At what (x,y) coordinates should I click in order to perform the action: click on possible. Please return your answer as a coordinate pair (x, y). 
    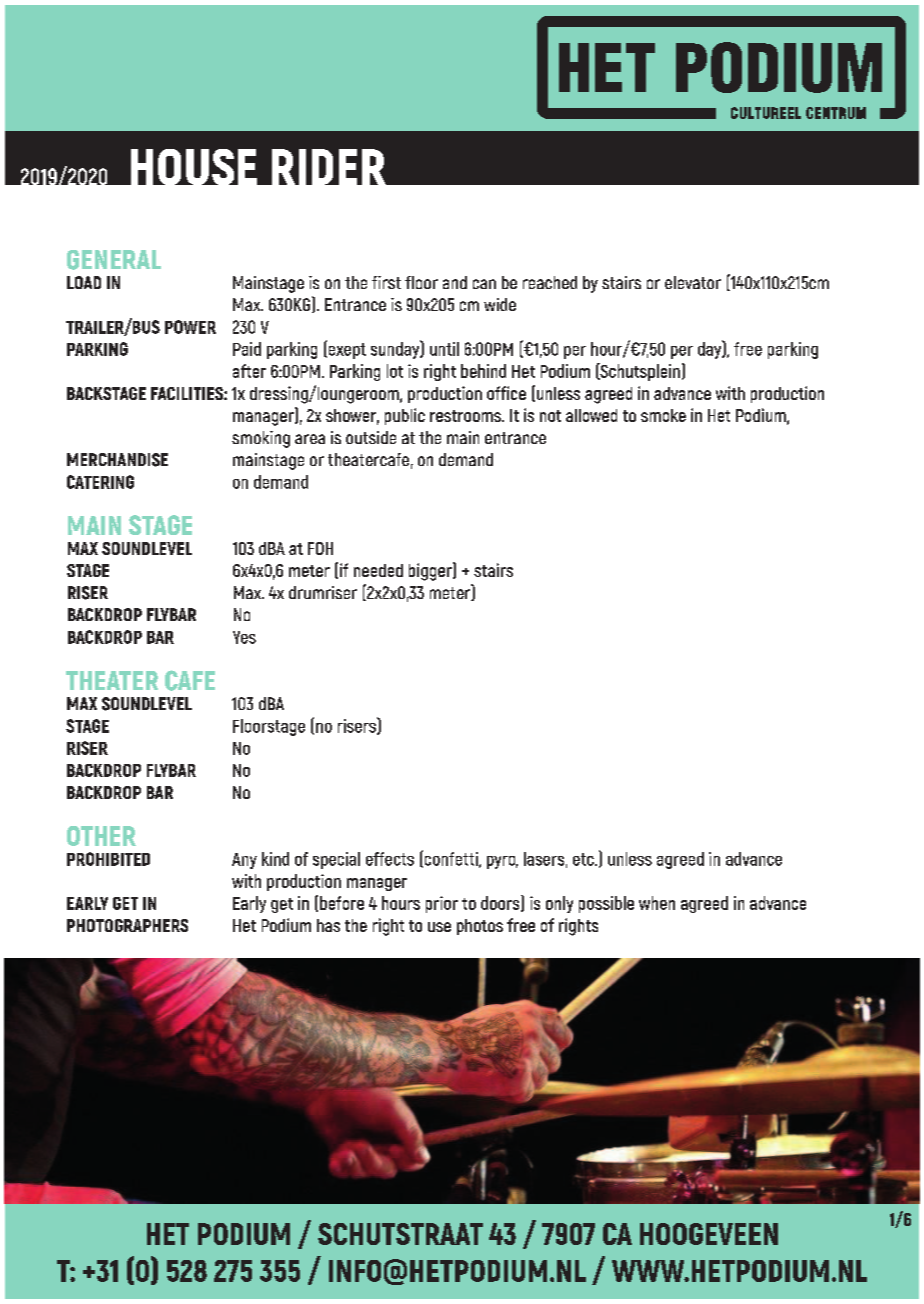
    Looking at the image, I should click on (606, 904).
